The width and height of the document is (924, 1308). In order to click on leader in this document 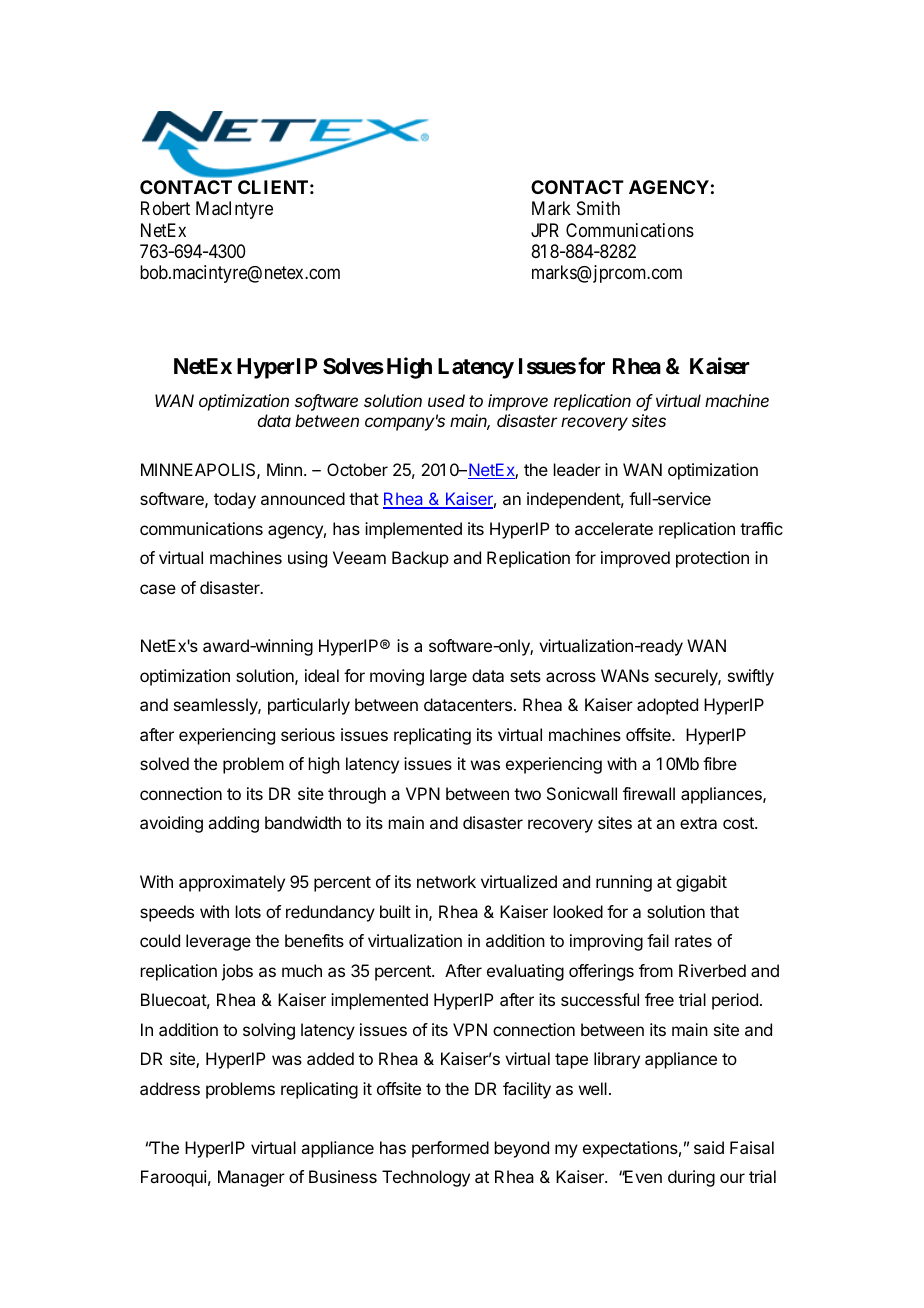, I will do `click(577, 469)`.
